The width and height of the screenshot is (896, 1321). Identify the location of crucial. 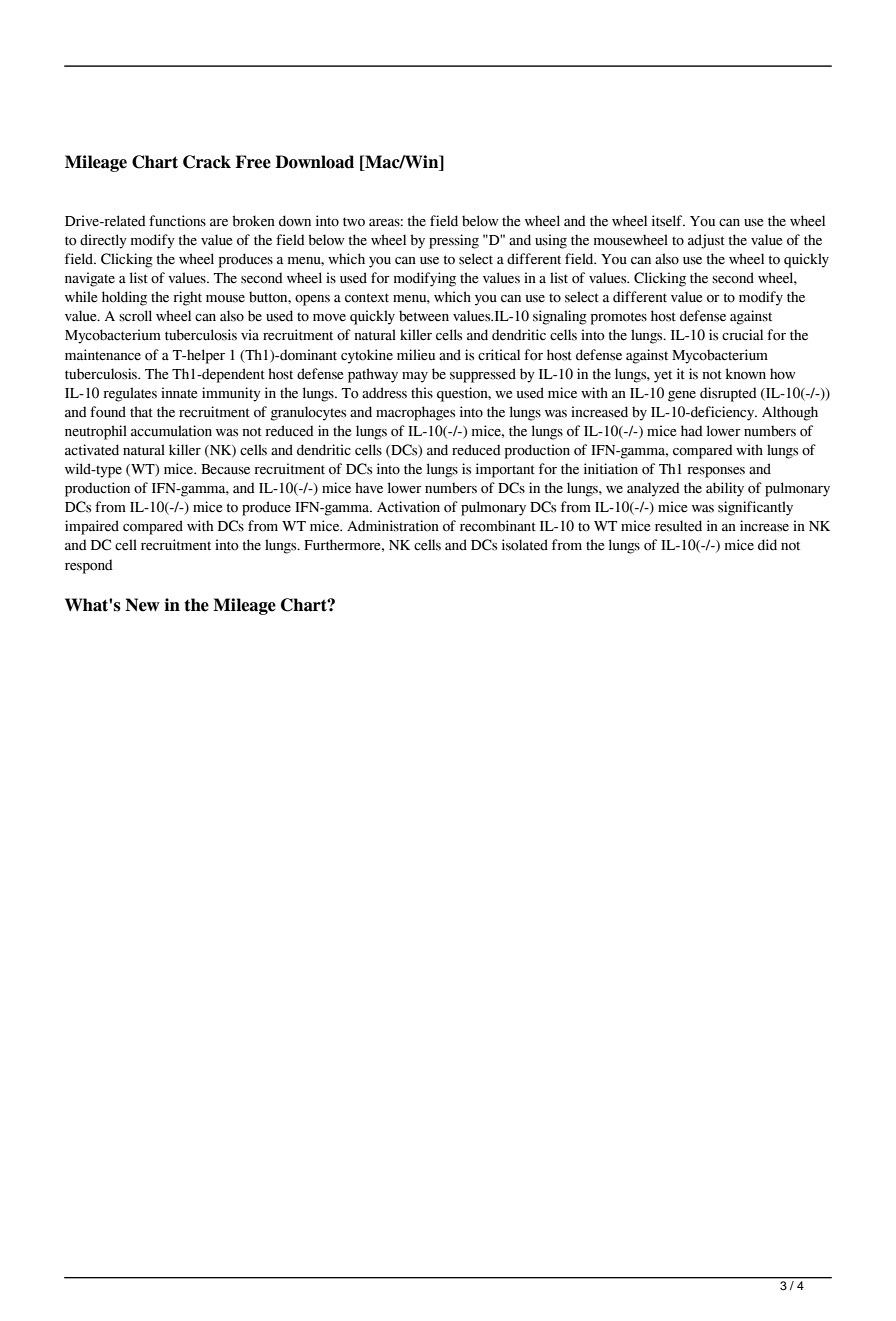
(742, 335).
